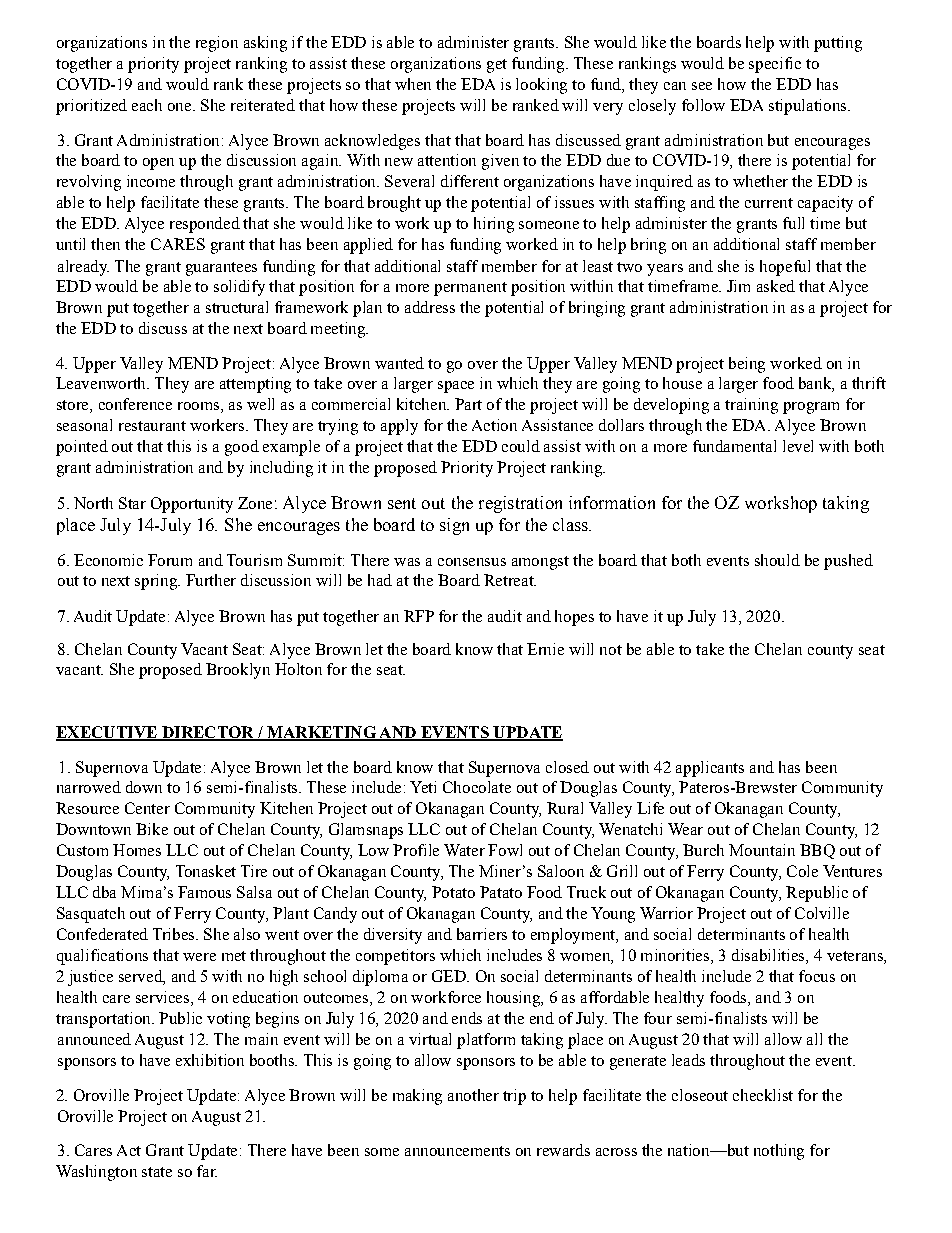 The width and height of the image is (952, 1233). I want to click on when, so click(413, 84).
